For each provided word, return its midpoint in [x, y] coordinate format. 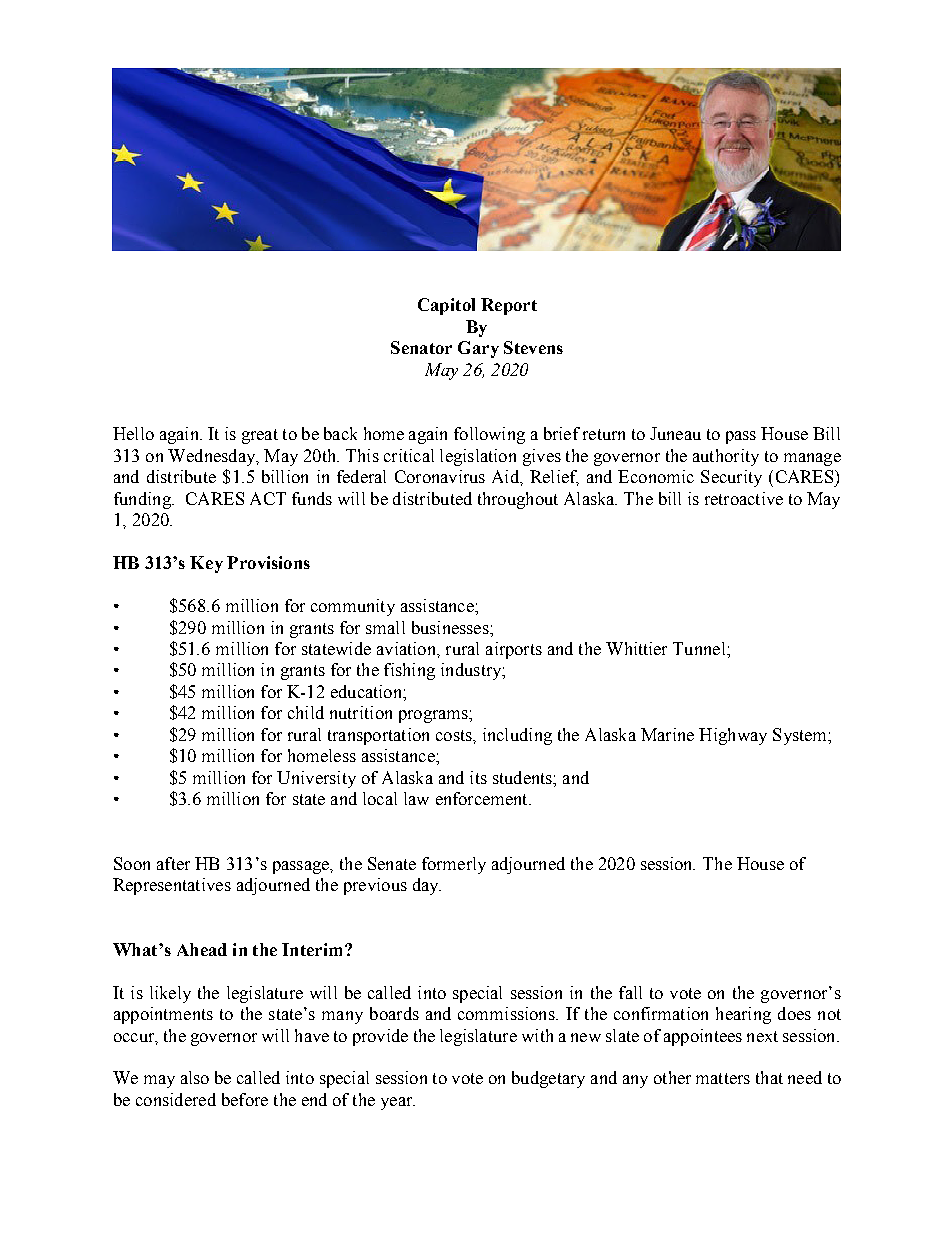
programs [434, 716]
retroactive [744, 498]
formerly [454, 865]
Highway [733, 736]
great [260, 436]
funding [143, 500]
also [195, 1077]
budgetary [548, 1079]
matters [723, 1078]
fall [630, 992]
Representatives [172, 886]
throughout [518, 500]
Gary [478, 349]
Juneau [675, 433]
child [306, 712]
